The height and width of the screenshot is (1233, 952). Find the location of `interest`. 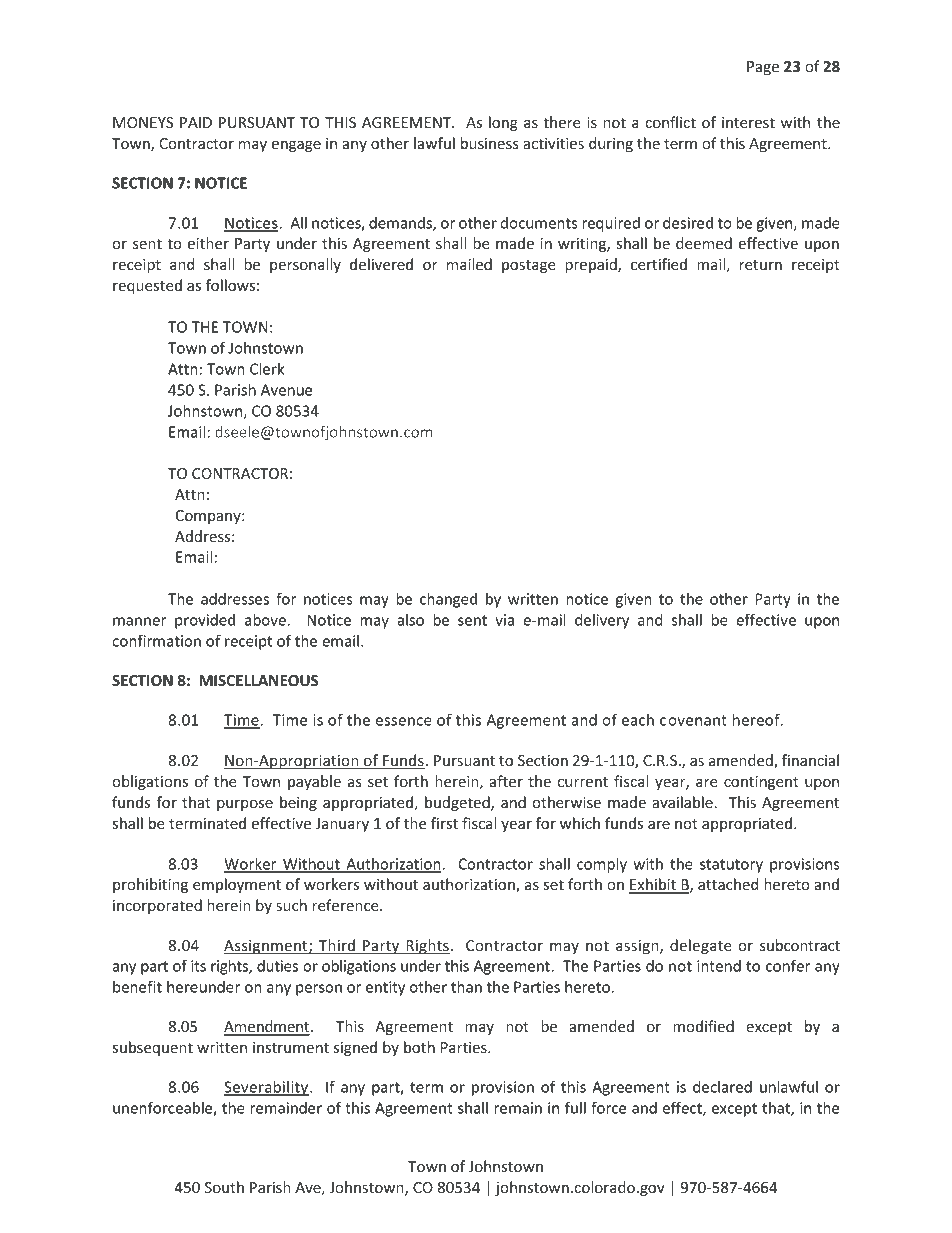

interest is located at coordinates (748, 122).
